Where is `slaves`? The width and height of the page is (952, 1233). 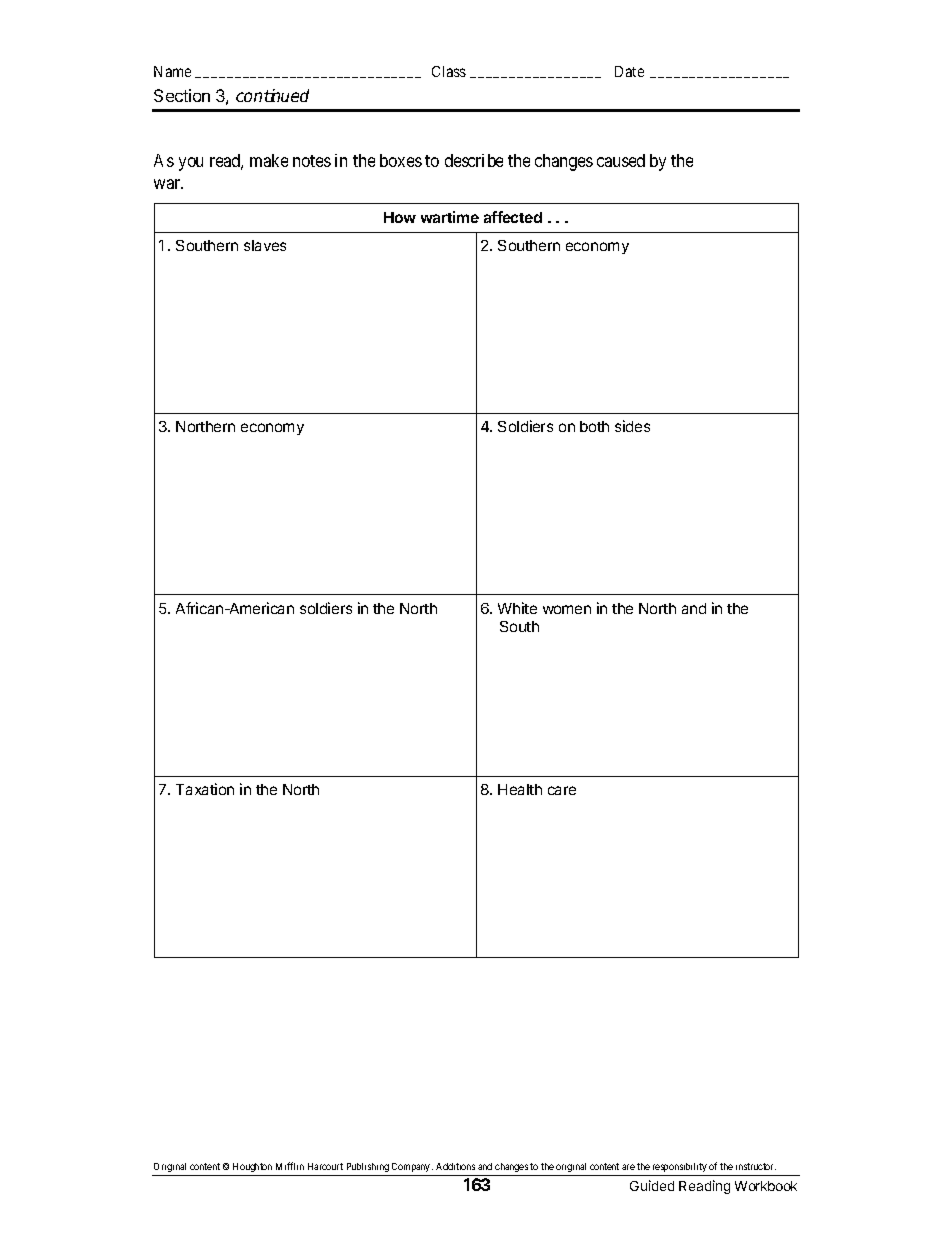
slaves is located at coordinates (265, 245).
